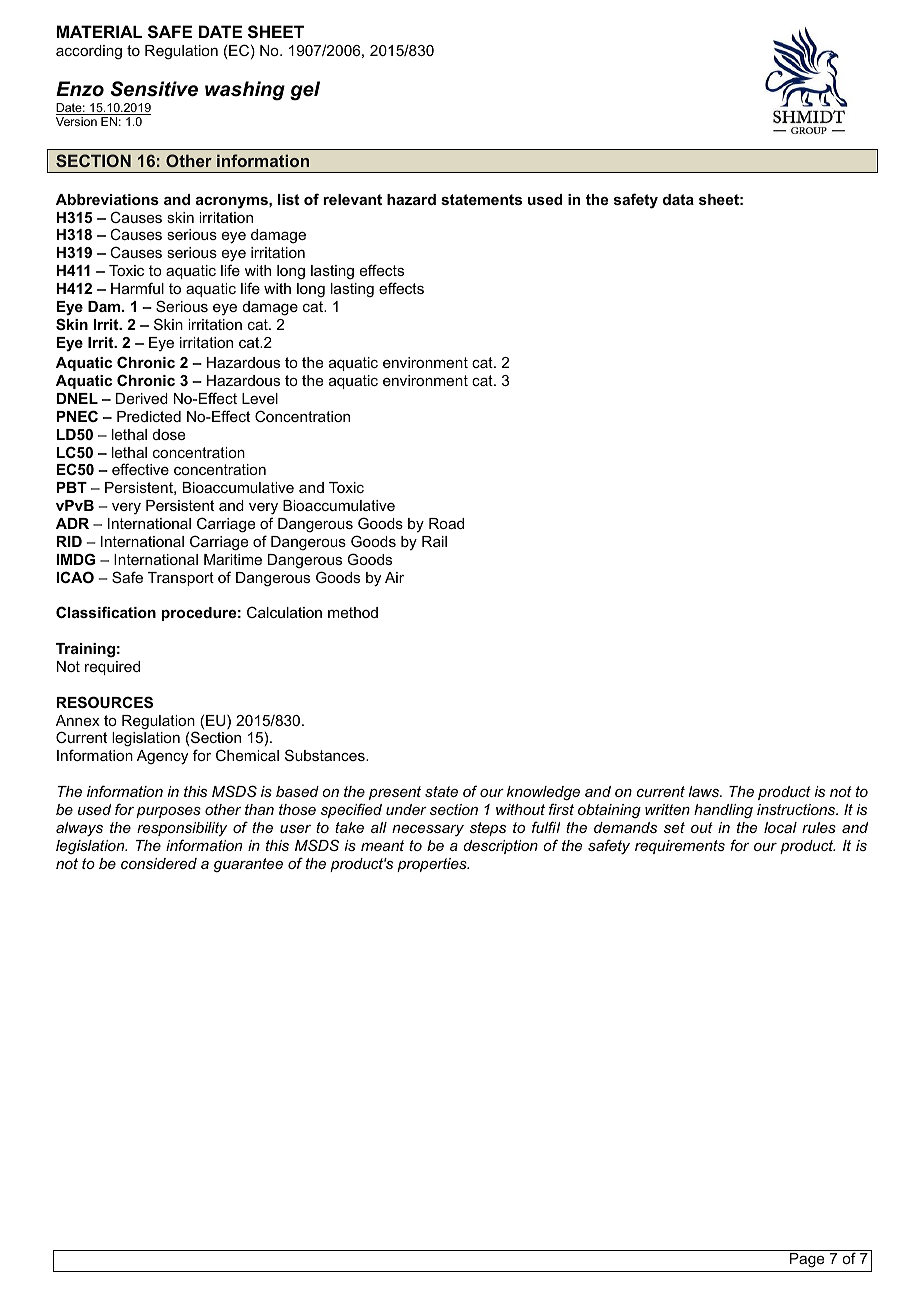 This image has width=924, height=1308. I want to click on gel, so click(305, 91).
